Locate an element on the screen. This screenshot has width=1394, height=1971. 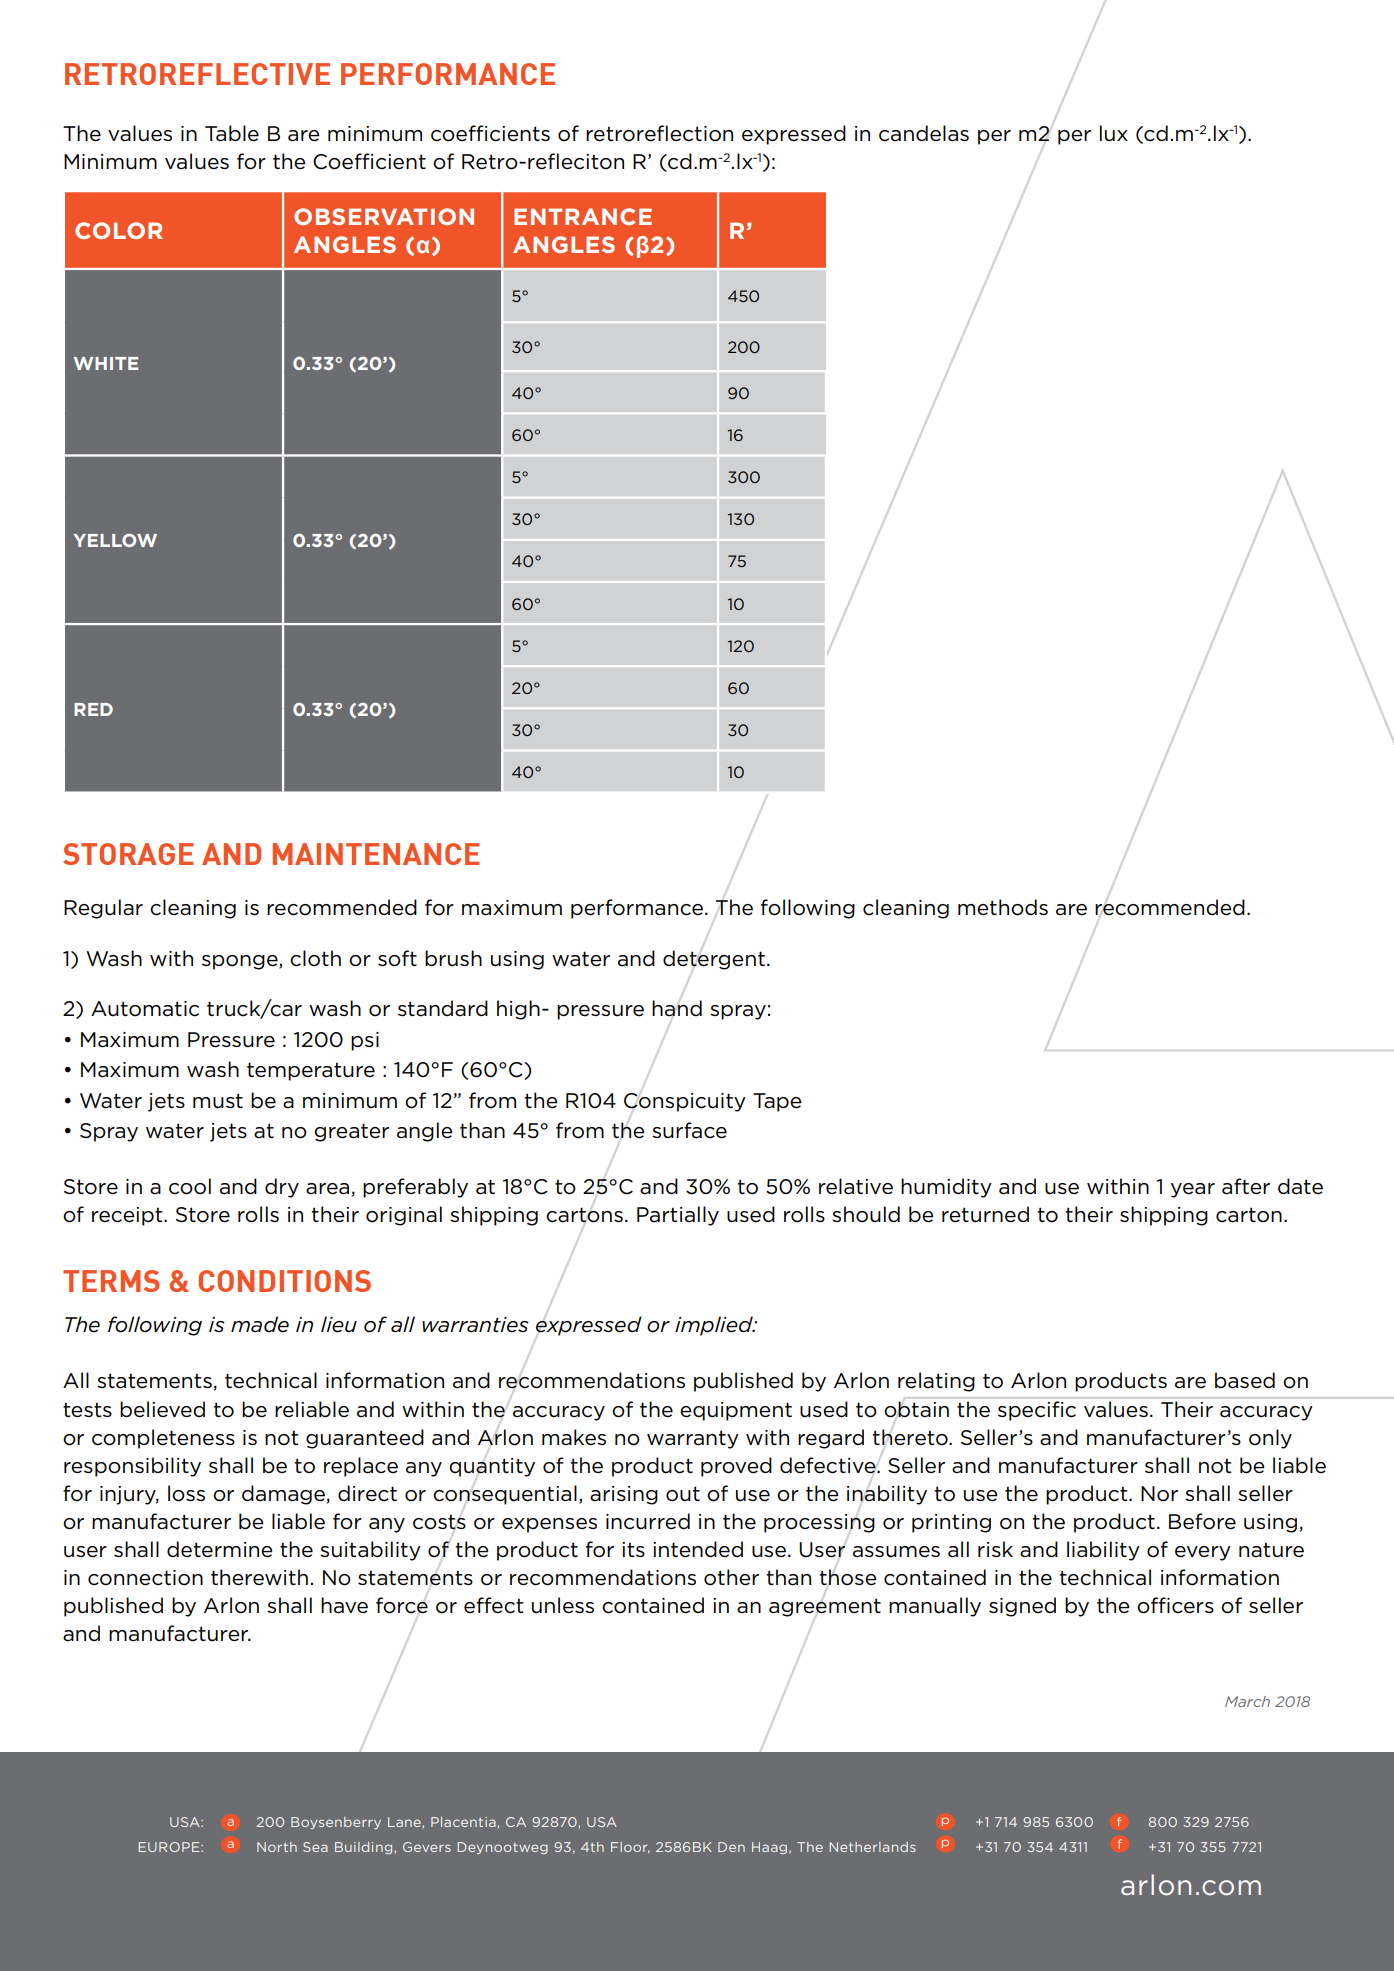
hand is located at coordinates (677, 1008).
